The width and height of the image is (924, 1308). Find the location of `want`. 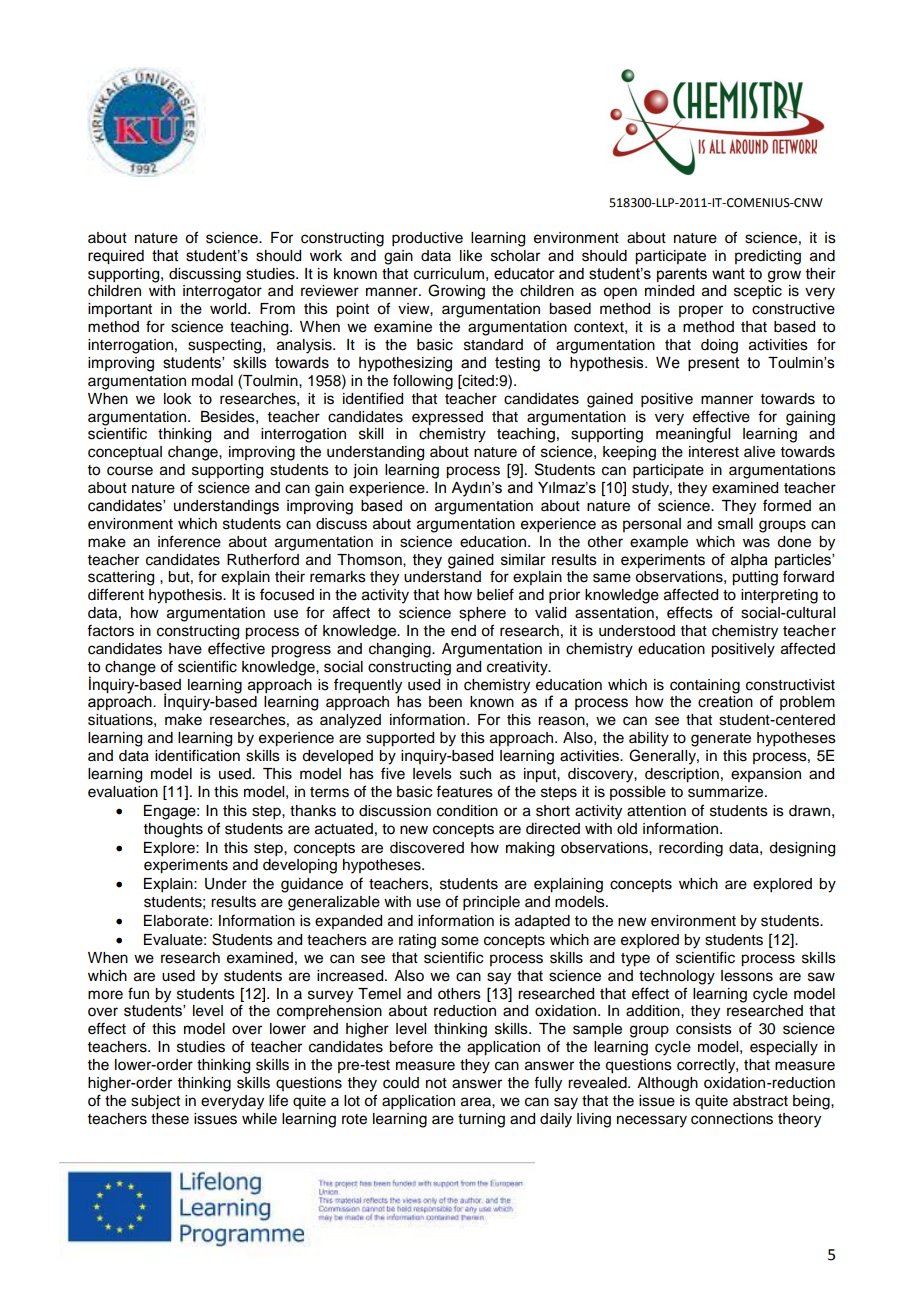

want is located at coordinates (728, 274).
